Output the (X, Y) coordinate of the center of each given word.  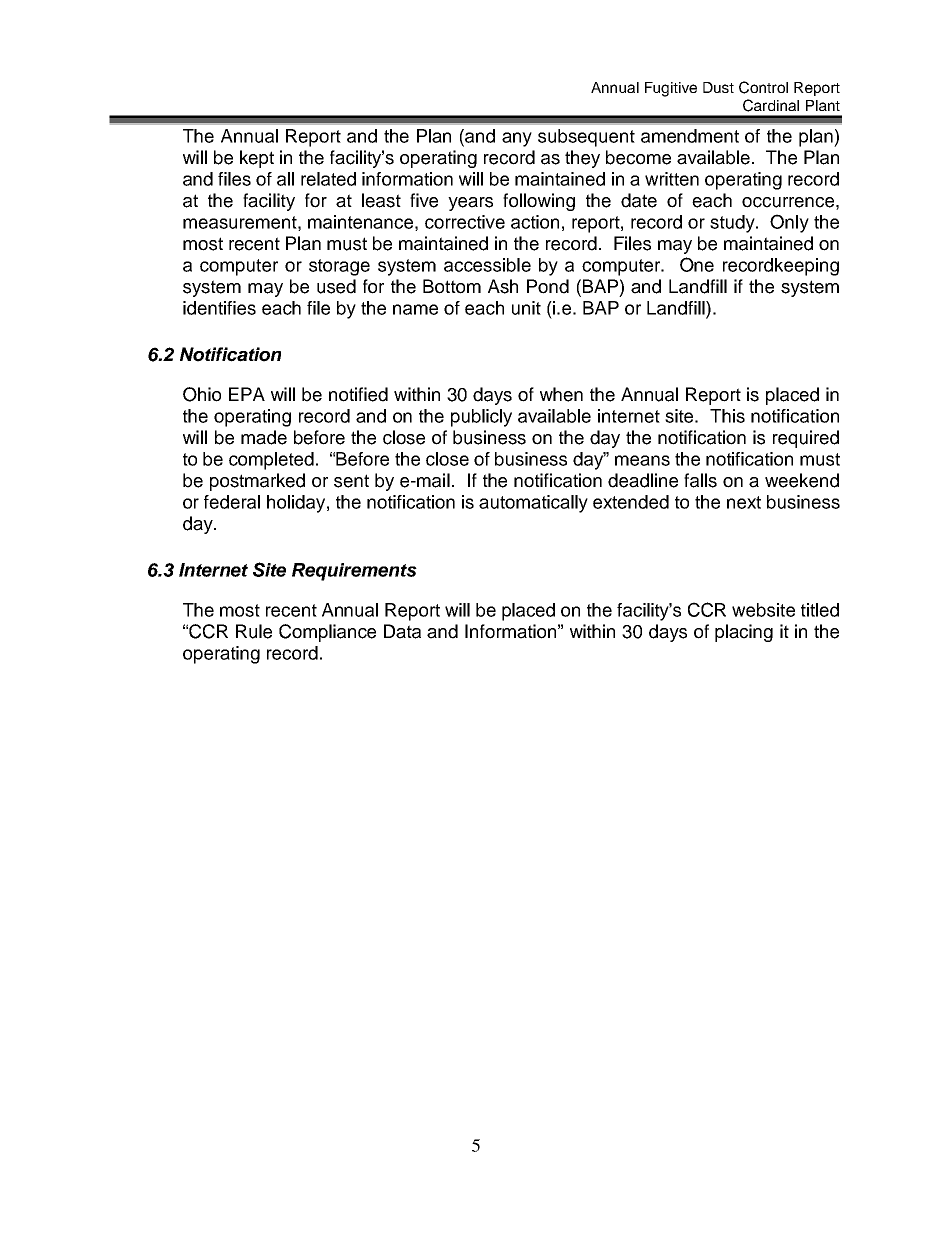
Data (402, 631)
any (517, 139)
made (264, 437)
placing (744, 633)
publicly (481, 418)
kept (257, 159)
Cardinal (771, 105)
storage (339, 267)
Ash (503, 286)
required (806, 439)
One (697, 264)
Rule (254, 631)
